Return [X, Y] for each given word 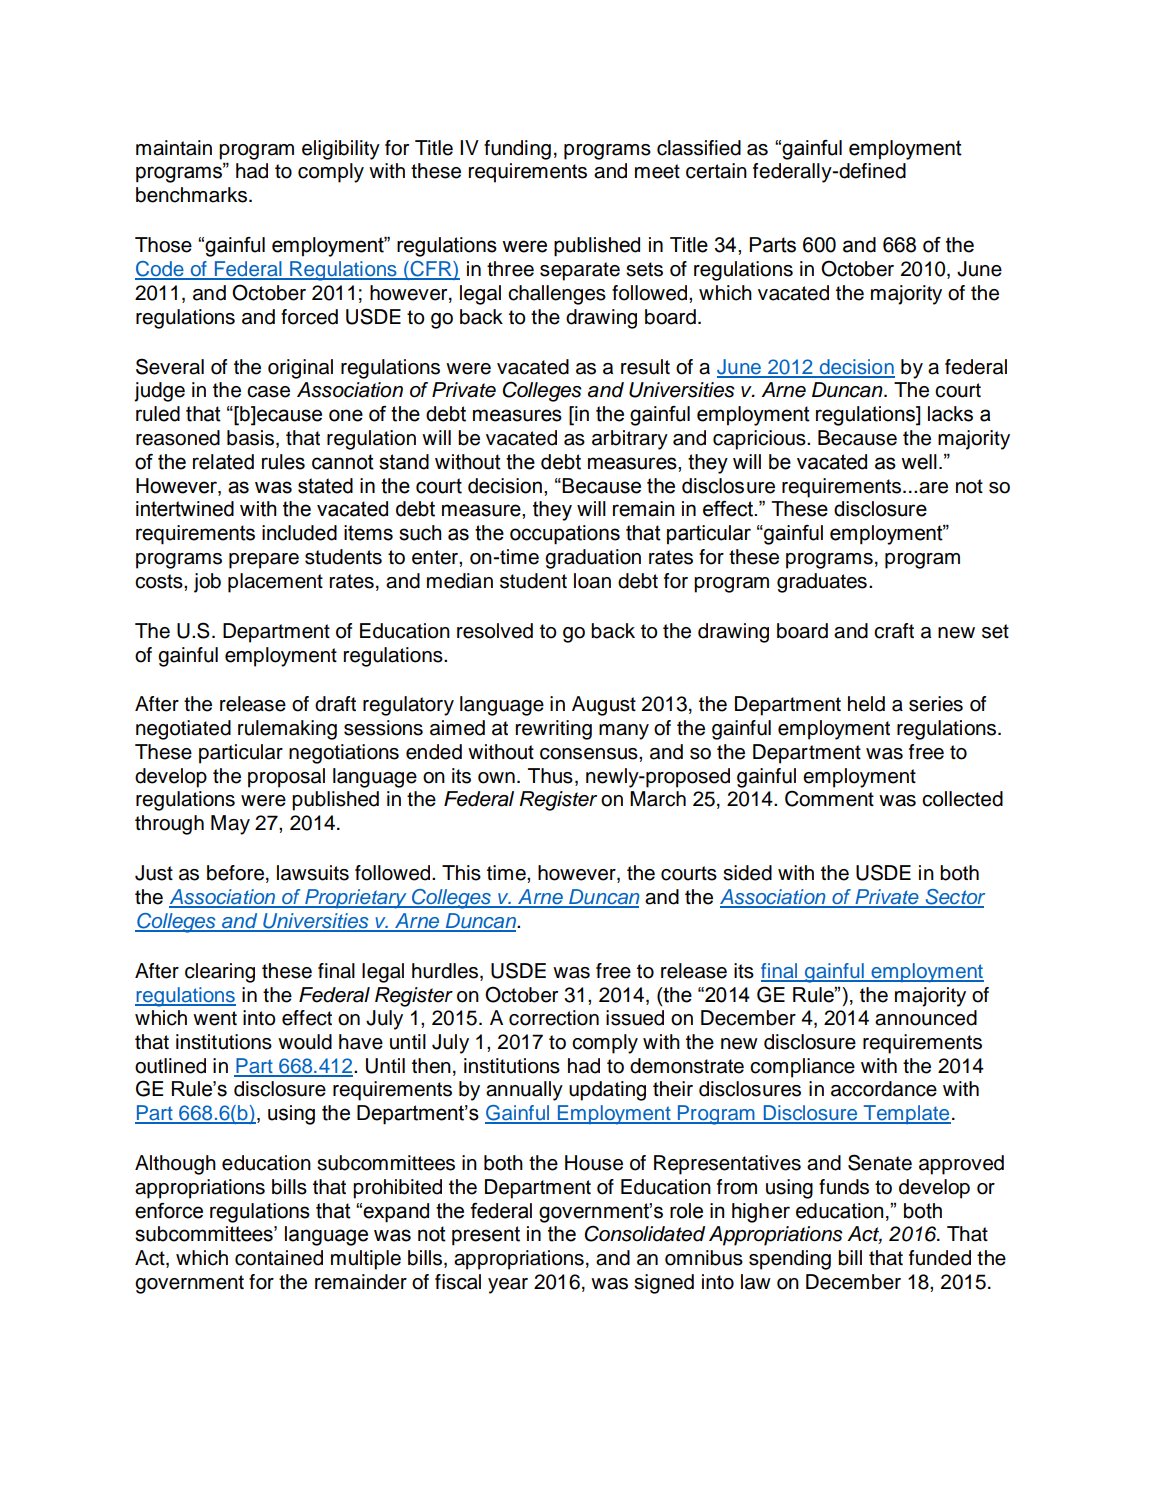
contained [279, 1258]
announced [926, 1018]
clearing [220, 973]
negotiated [183, 730]
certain [716, 171]
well [919, 462]
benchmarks [193, 195]
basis [252, 439]
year [508, 1286]
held [866, 704]
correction [554, 1018]
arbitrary [630, 440]
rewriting [554, 730]
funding [517, 150]
